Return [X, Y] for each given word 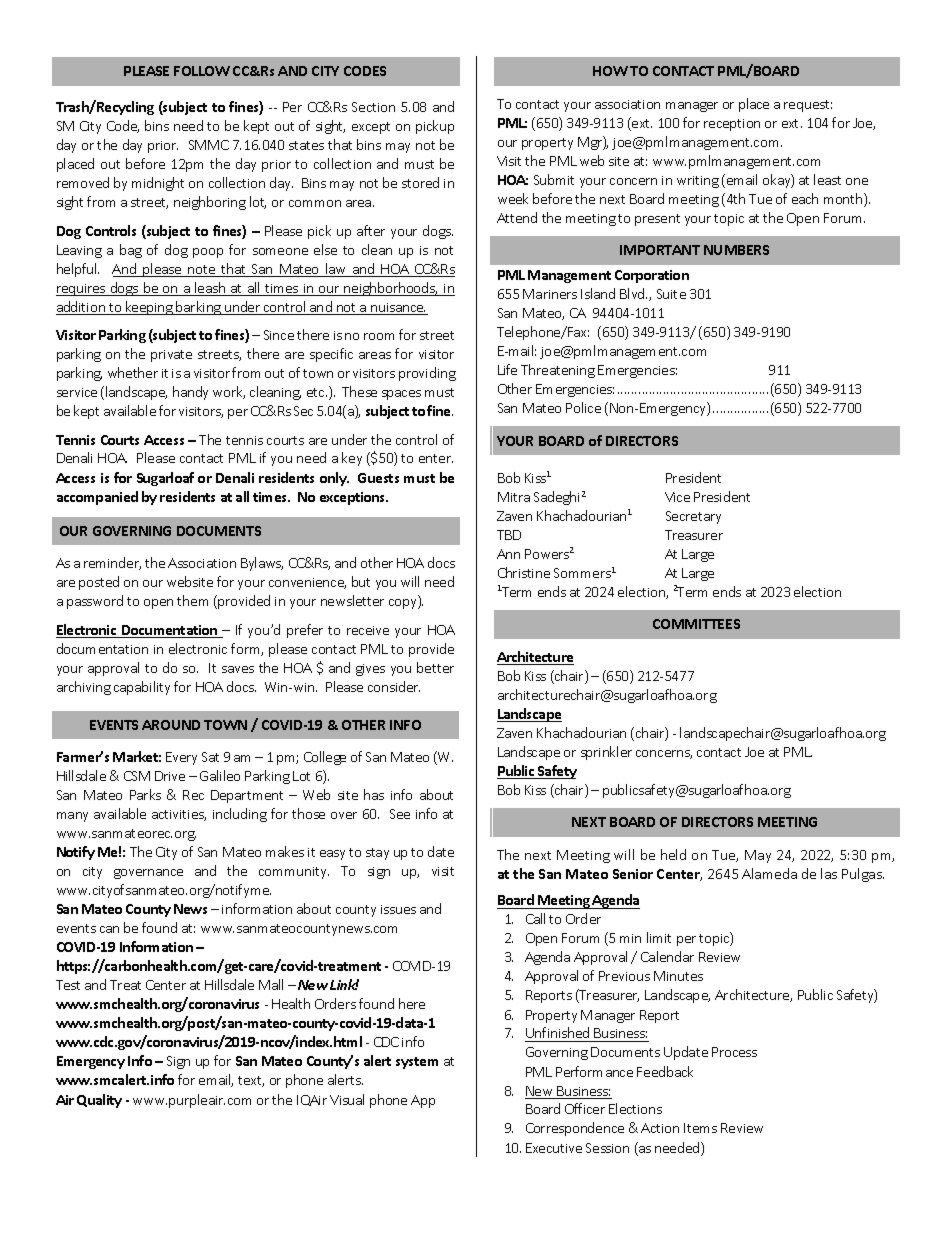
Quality [99, 1101]
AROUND [171, 725]
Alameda [769, 873]
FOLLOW [202, 71]
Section [373, 107]
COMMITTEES [696, 624]
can [109, 929]
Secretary [693, 517]
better [435, 667]
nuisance [397, 309]
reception [732, 125]
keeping [149, 308]
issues [398, 909]
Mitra [514, 497]
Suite [671, 294]
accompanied [97, 498]
